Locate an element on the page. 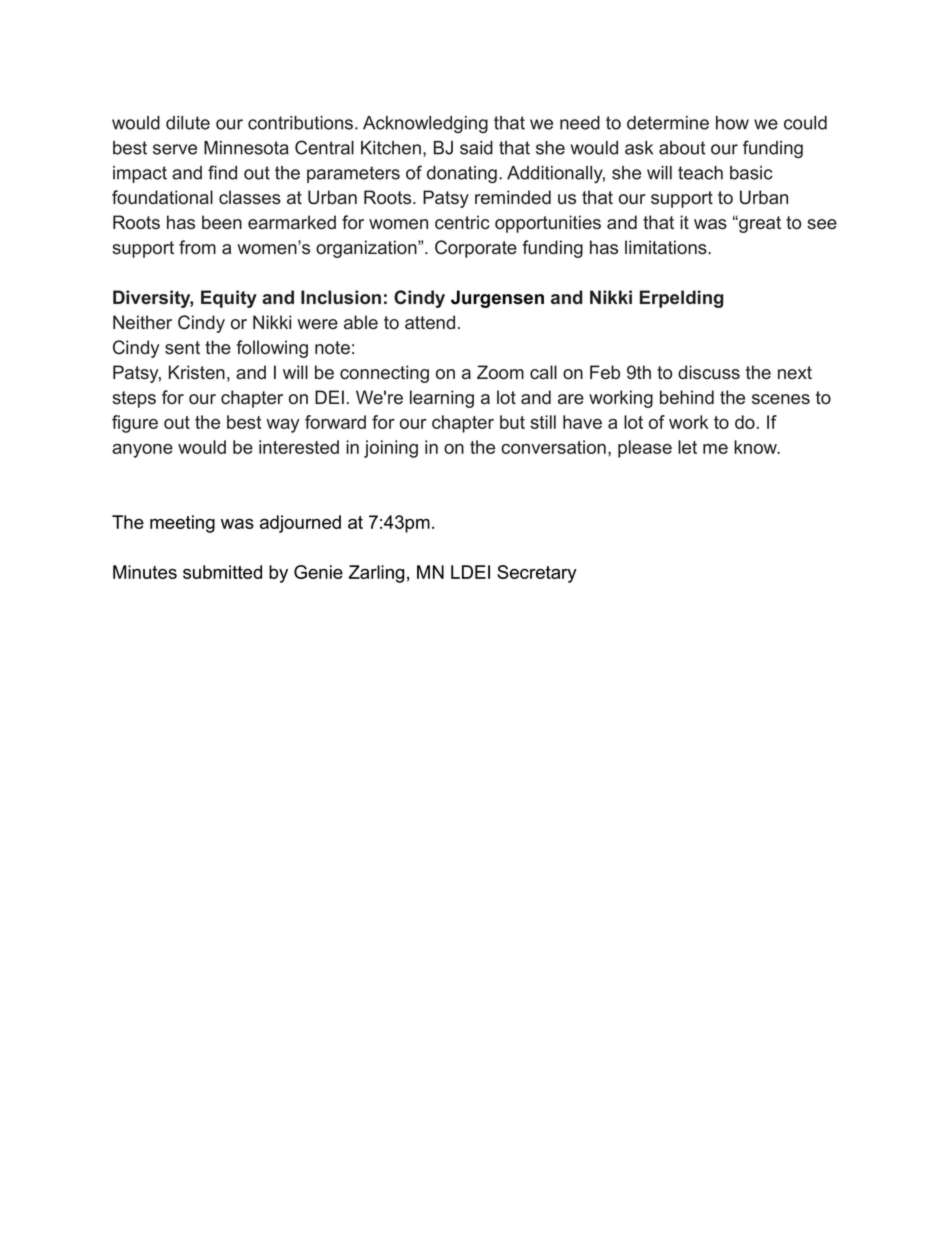 The width and height of the image is (952, 1233). Minnesota is located at coordinates (246, 148).
